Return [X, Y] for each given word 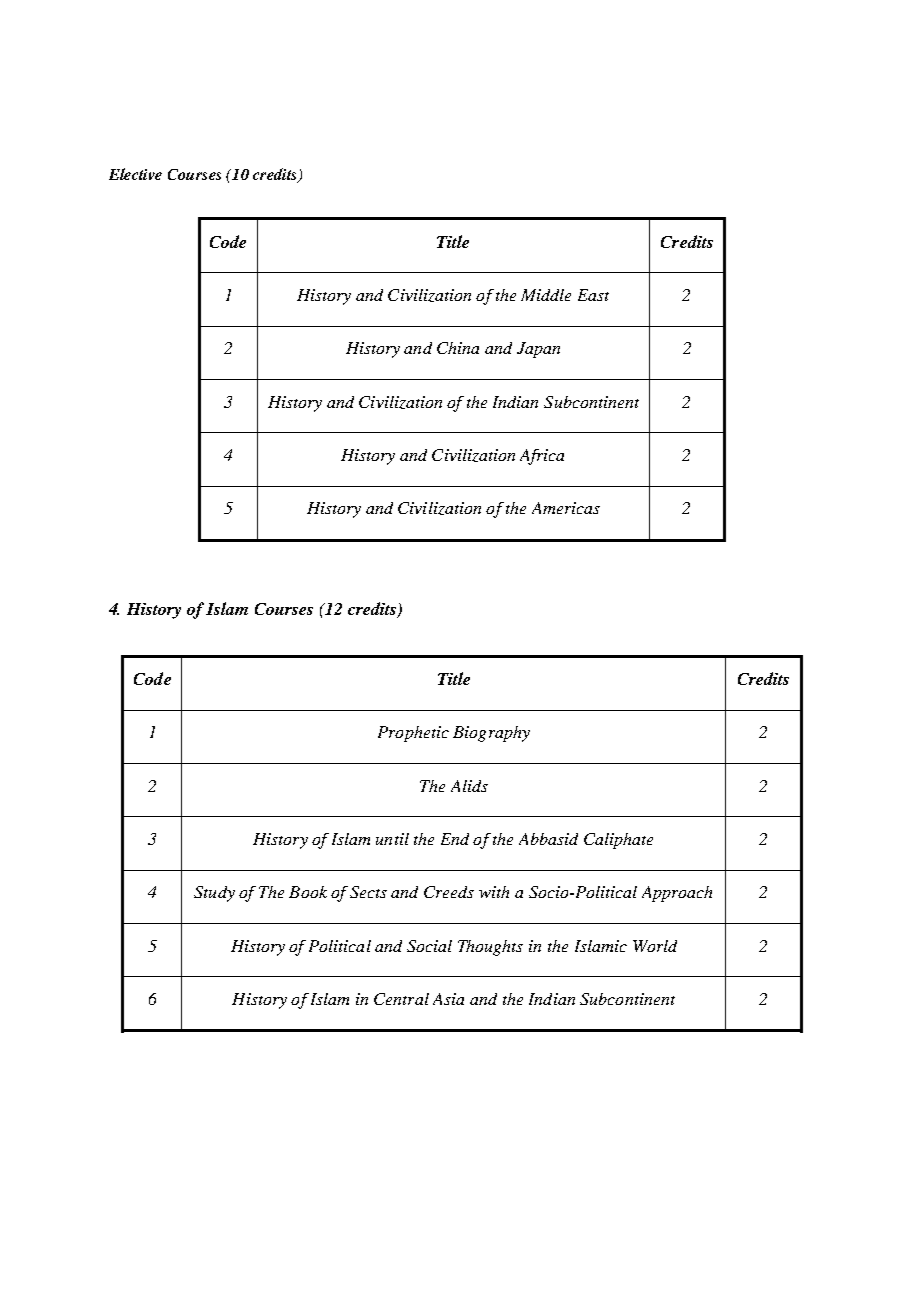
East [593, 295]
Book [308, 892]
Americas [566, 508]
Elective [135, 174]
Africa [542, 457]
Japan [538, 350]
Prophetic [413, 734]
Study [214, 894]
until [392, 839]
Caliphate [618, 841]
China [458, 348]
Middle [546, 295]
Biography [491, 734]
